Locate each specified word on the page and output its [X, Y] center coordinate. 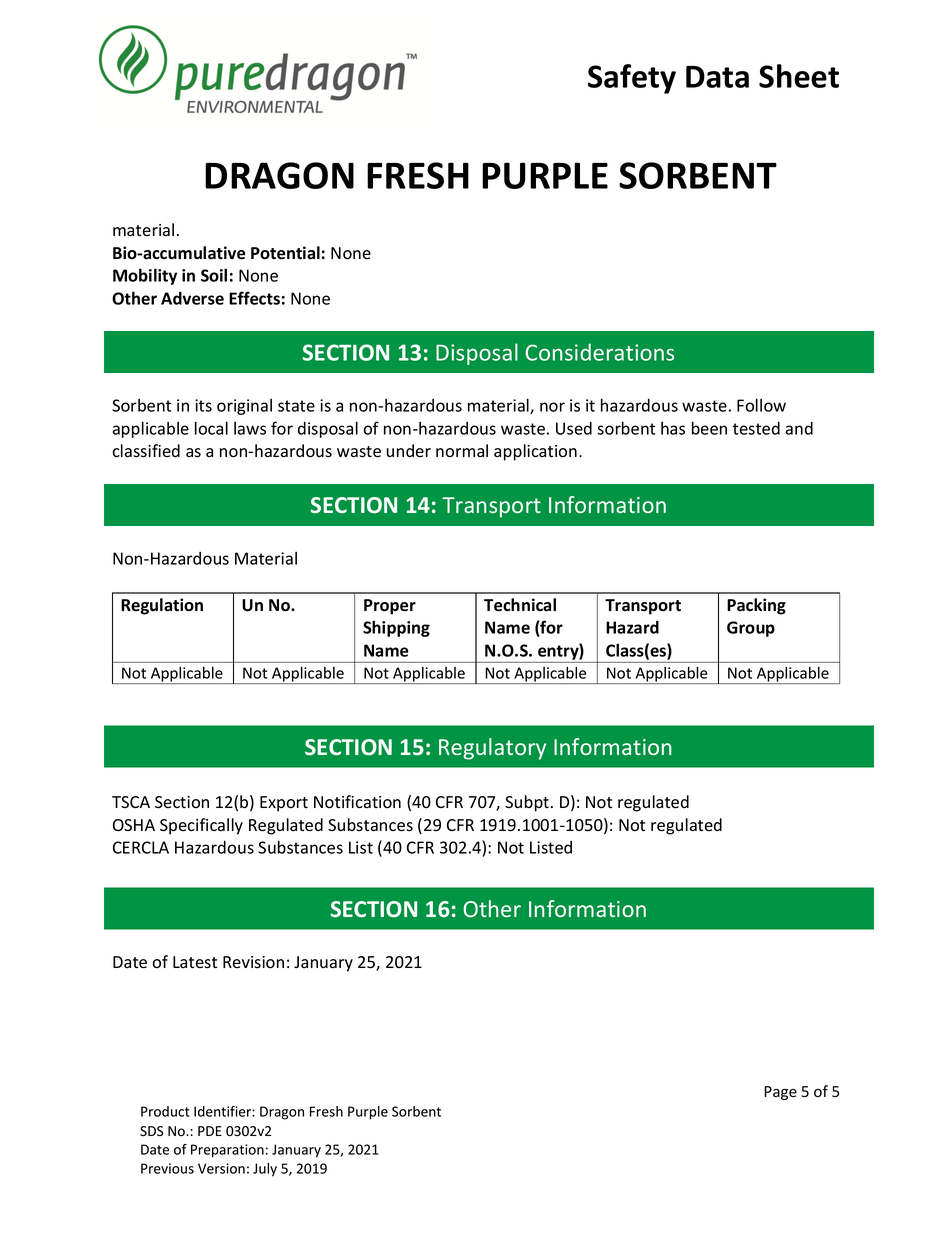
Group [751, 629]
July [265, 1170]
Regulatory [492, 749]
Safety [632, 79]
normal [462, 451]
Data [717, 77]
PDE [210, 1131]
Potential [285, 253]
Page [780, 1093]
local [211, 428]
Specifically [201, 826]
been [709, 428]
